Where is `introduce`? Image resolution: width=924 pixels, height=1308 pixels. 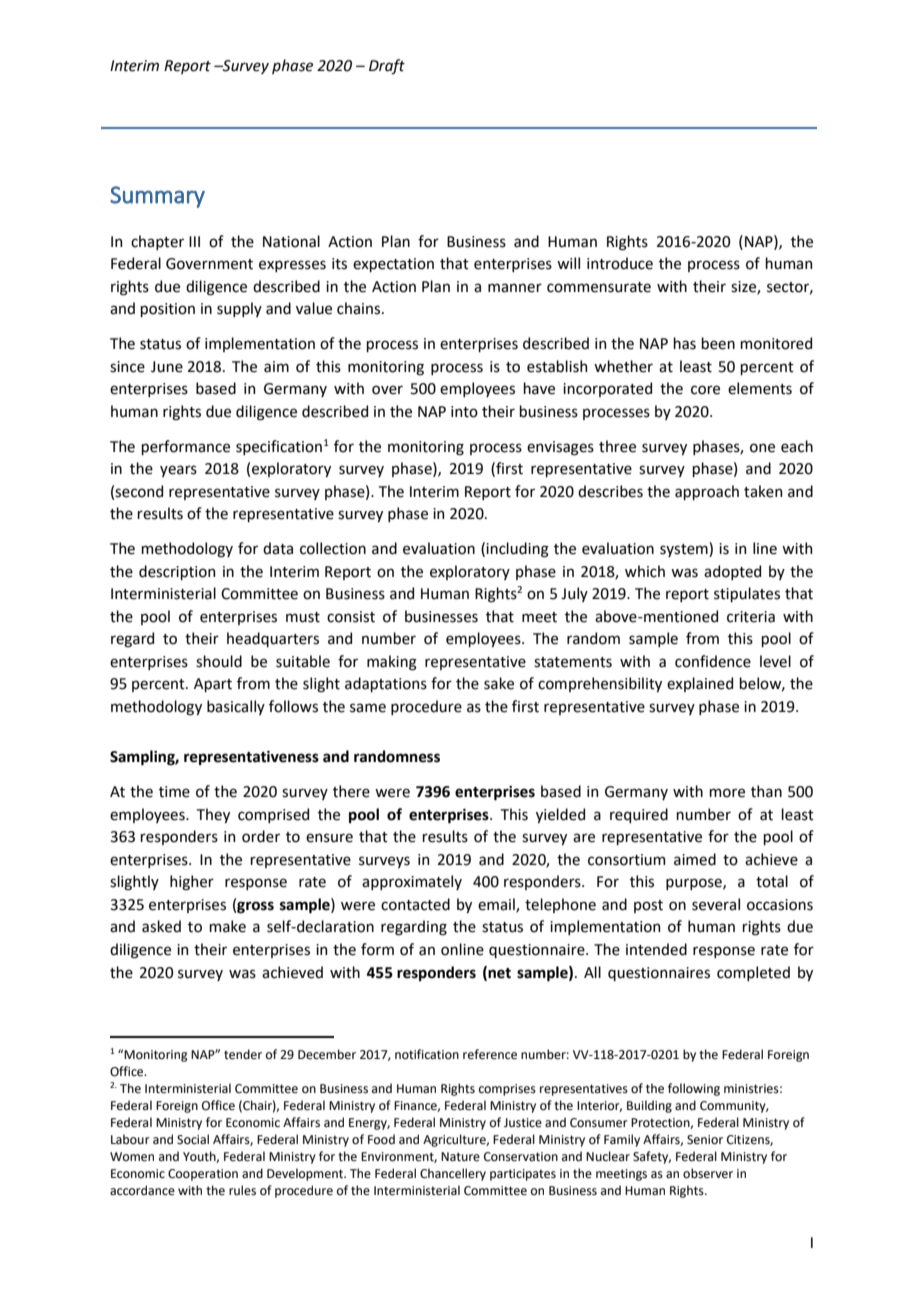 introduce is located at coordinates (620, 263).
